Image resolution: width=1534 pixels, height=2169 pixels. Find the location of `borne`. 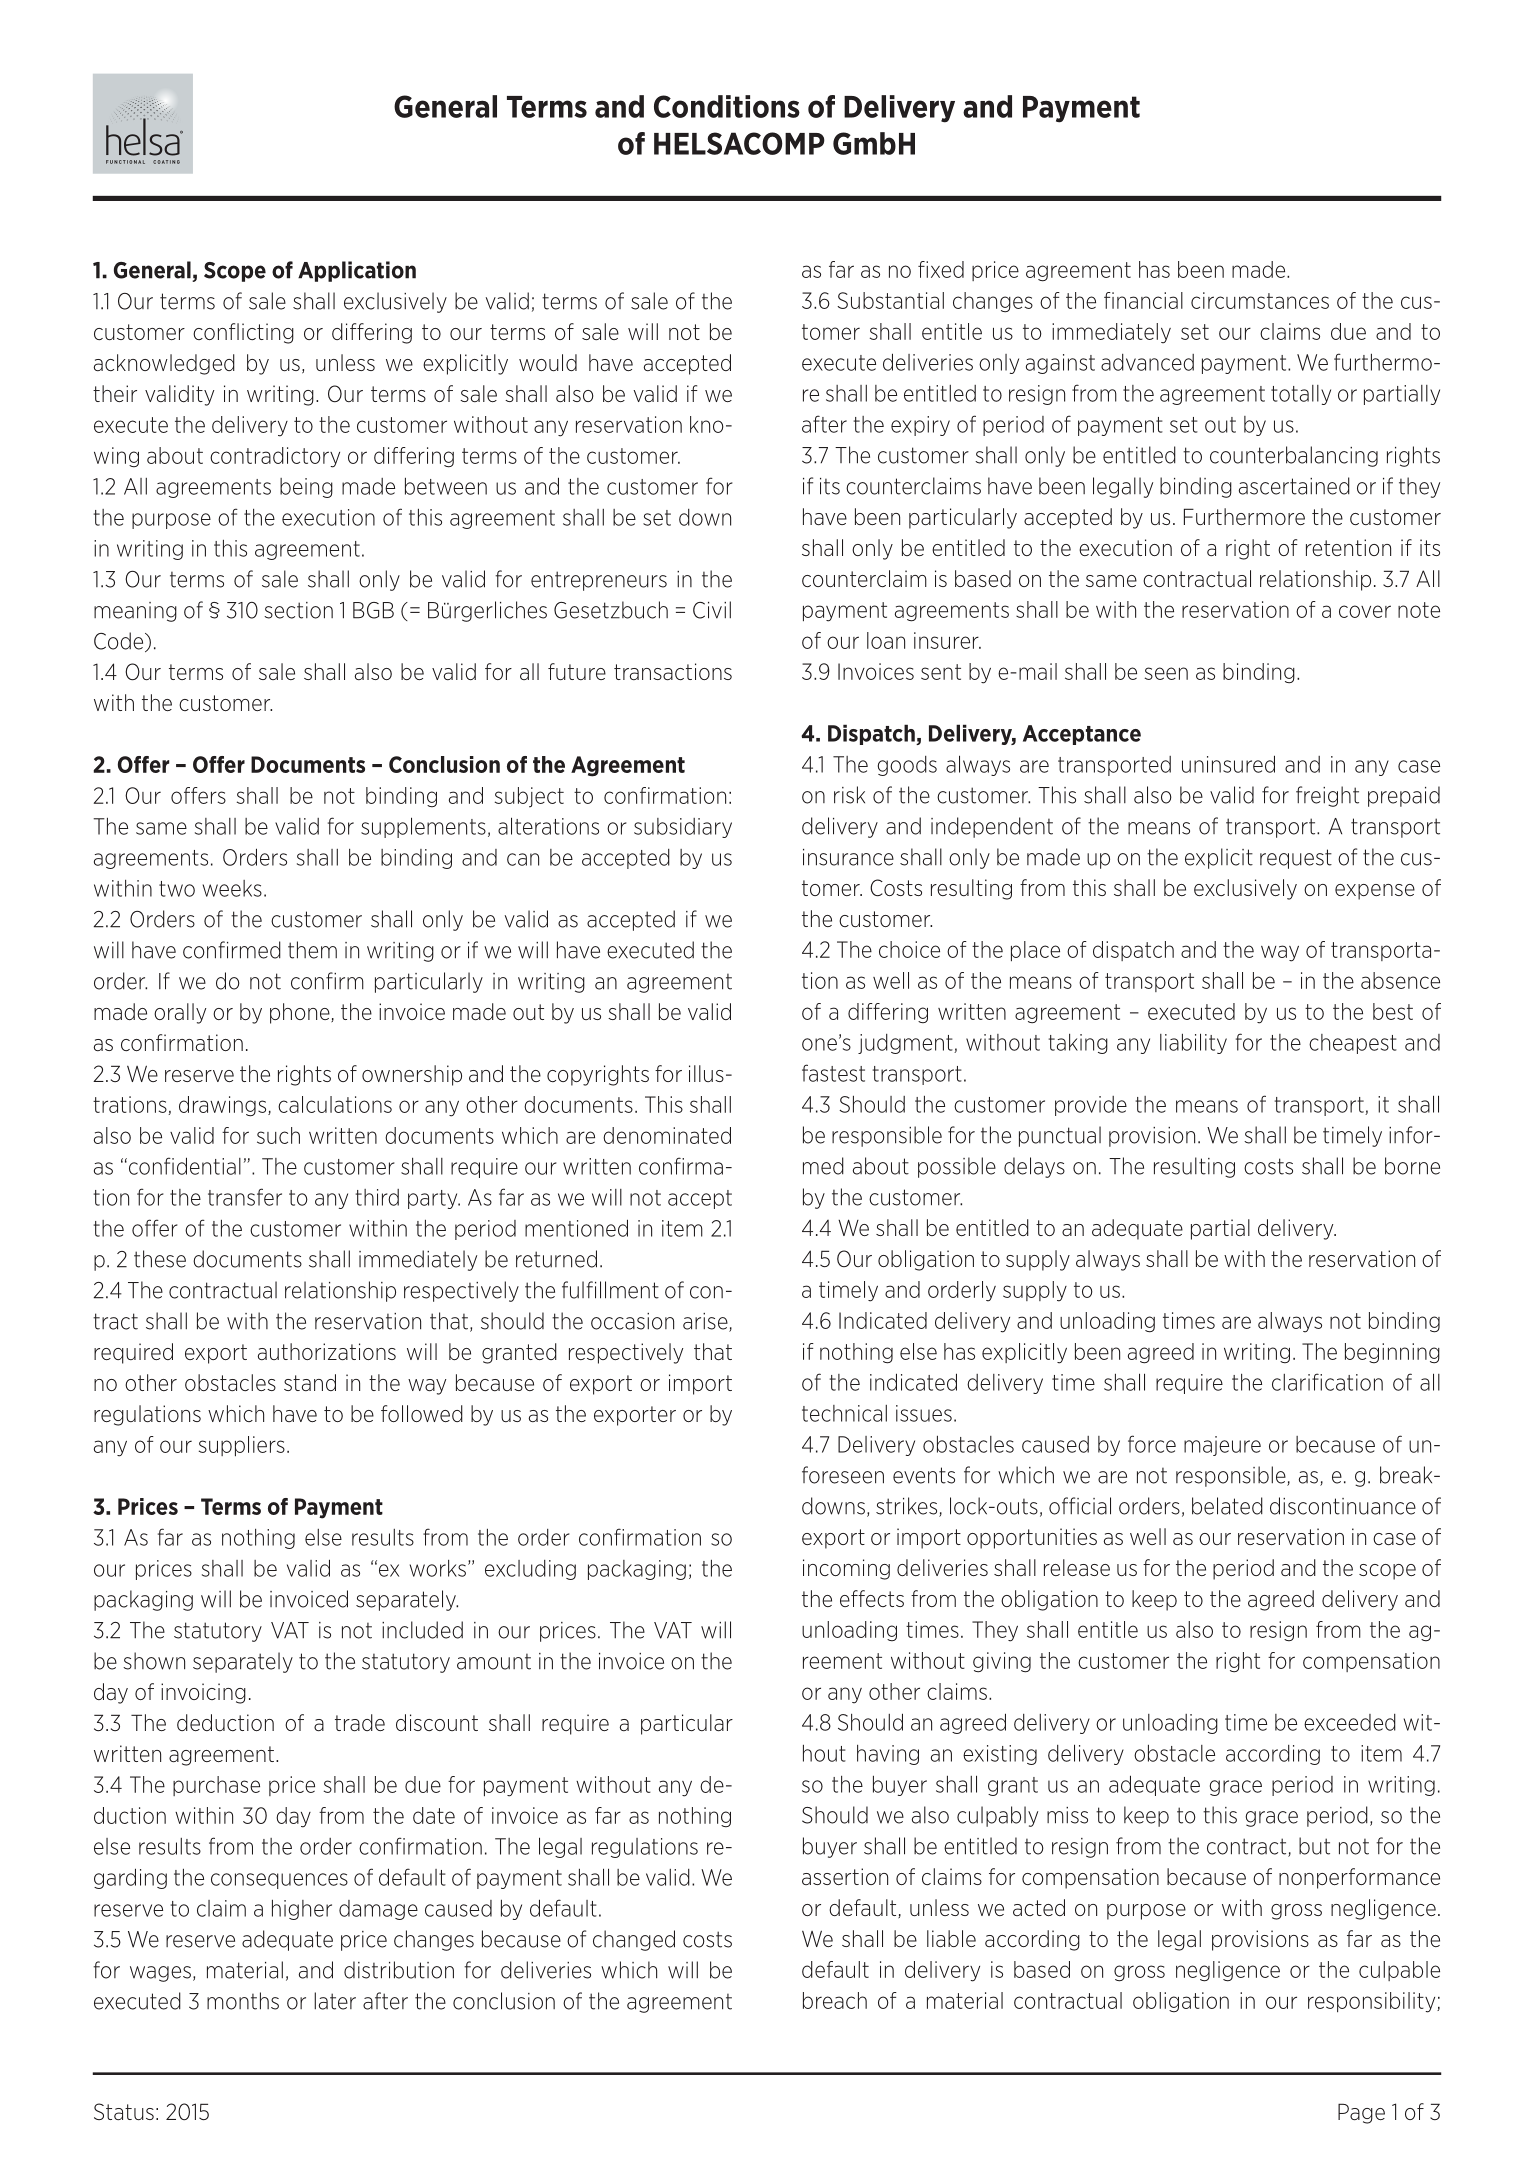

borne is located at coordinates (1412, 1166).
